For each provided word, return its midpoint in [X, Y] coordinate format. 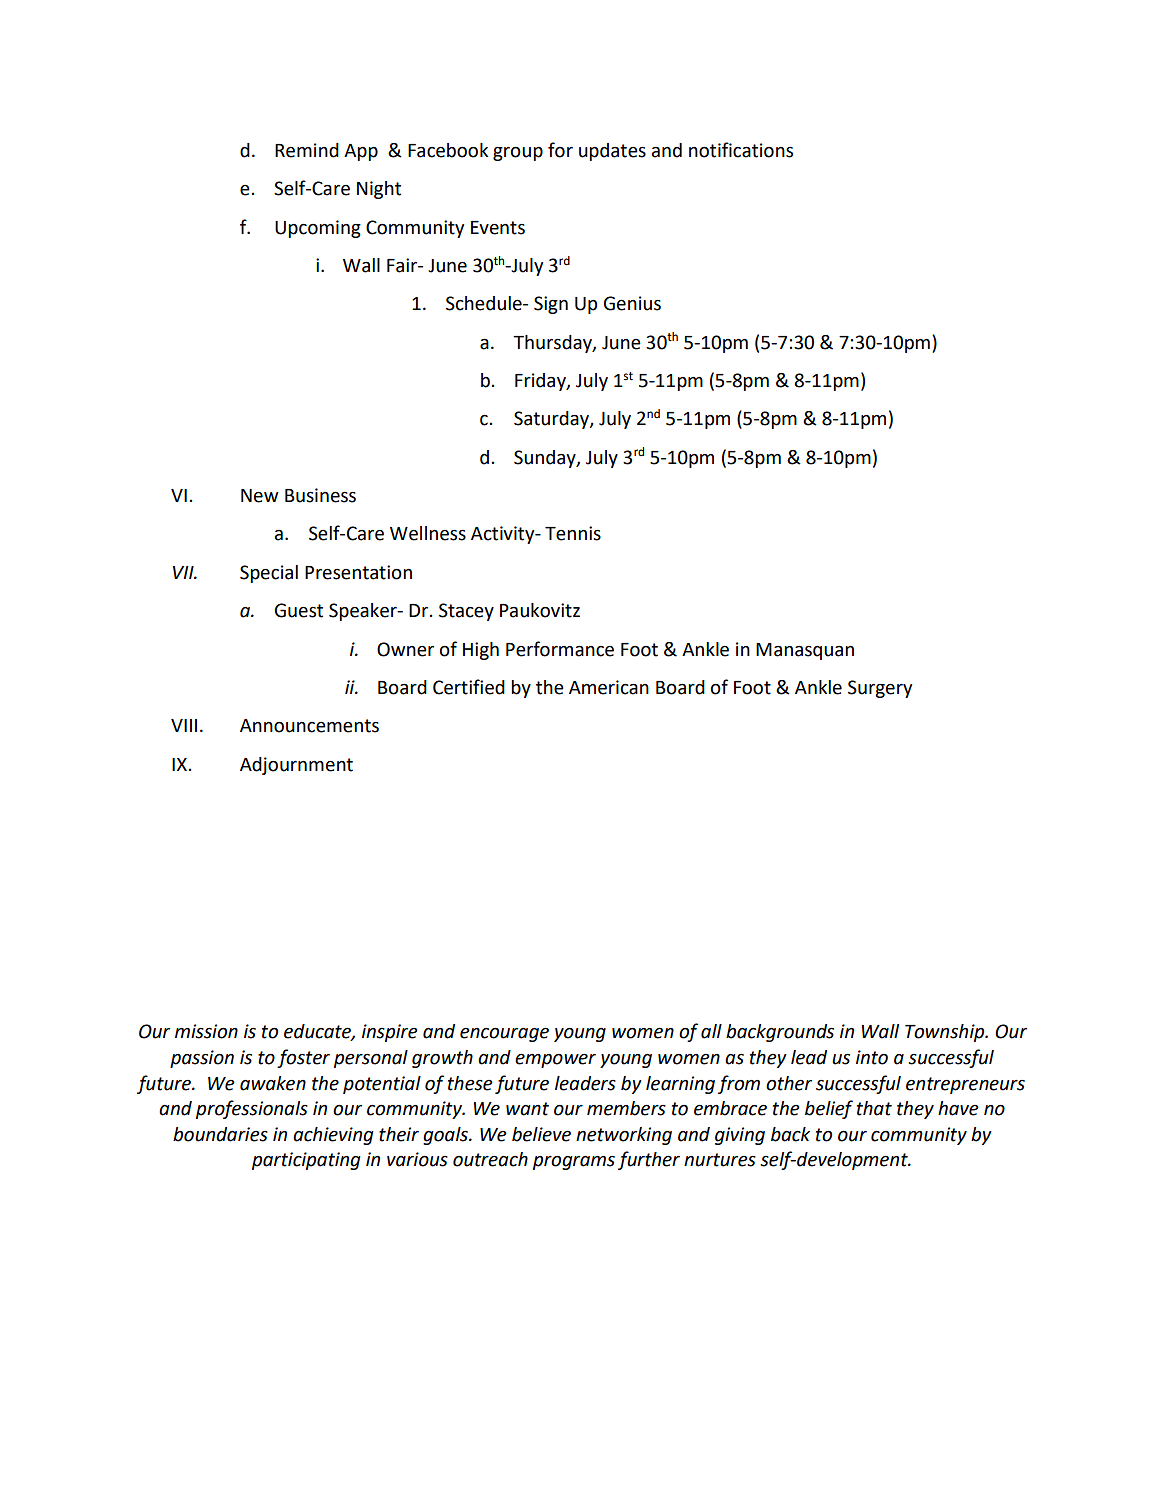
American [609, 687]
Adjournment [296, 766]
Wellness [428, 533]
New [259, 496]
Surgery [880, 689]
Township [946, 1033]
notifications [741, 150]
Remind [307, 150]
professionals [252, 1109]
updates [612, 152]
